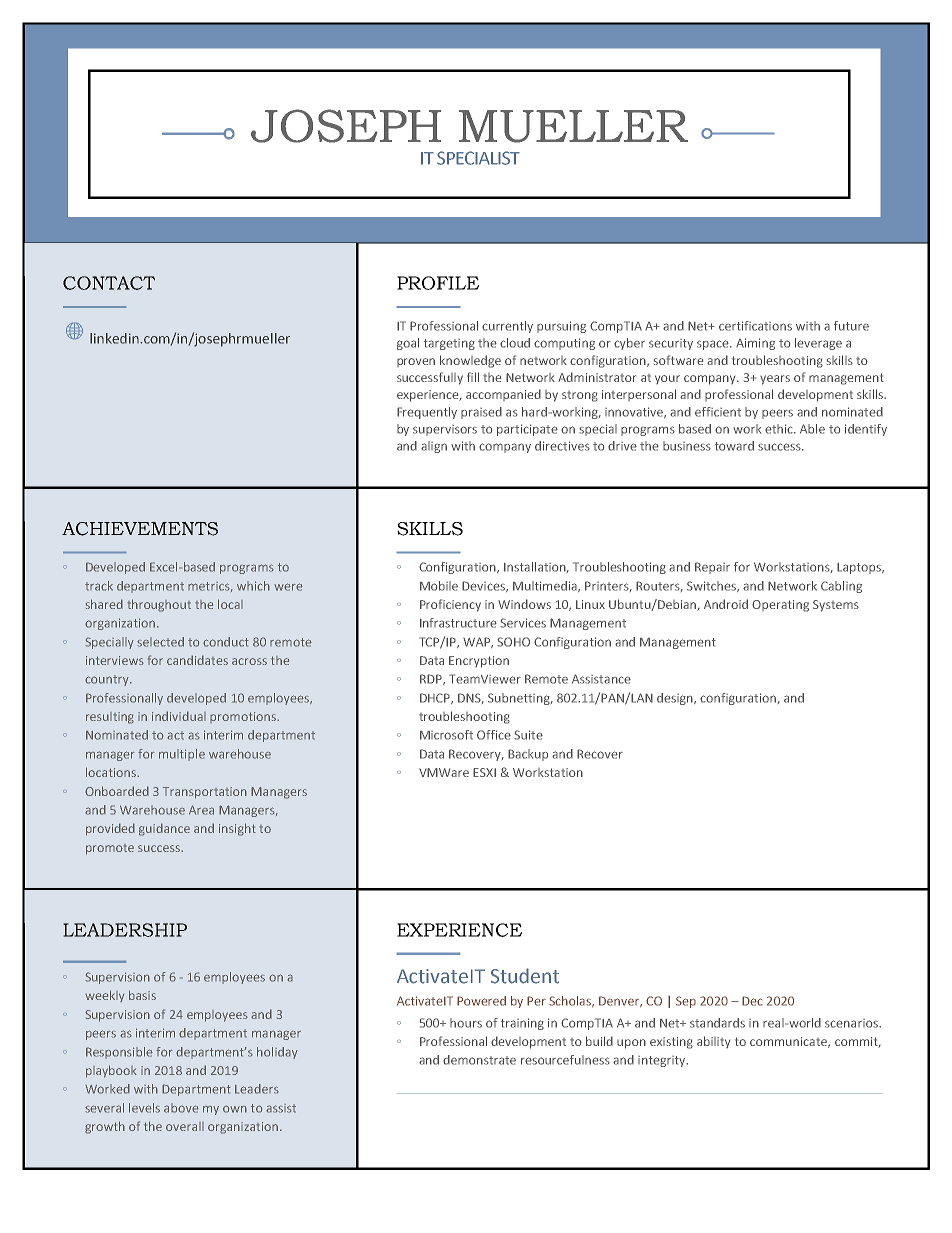  Describe the element at coordinates (780, 606) in the screenshot. I see `Operating` at that location.
